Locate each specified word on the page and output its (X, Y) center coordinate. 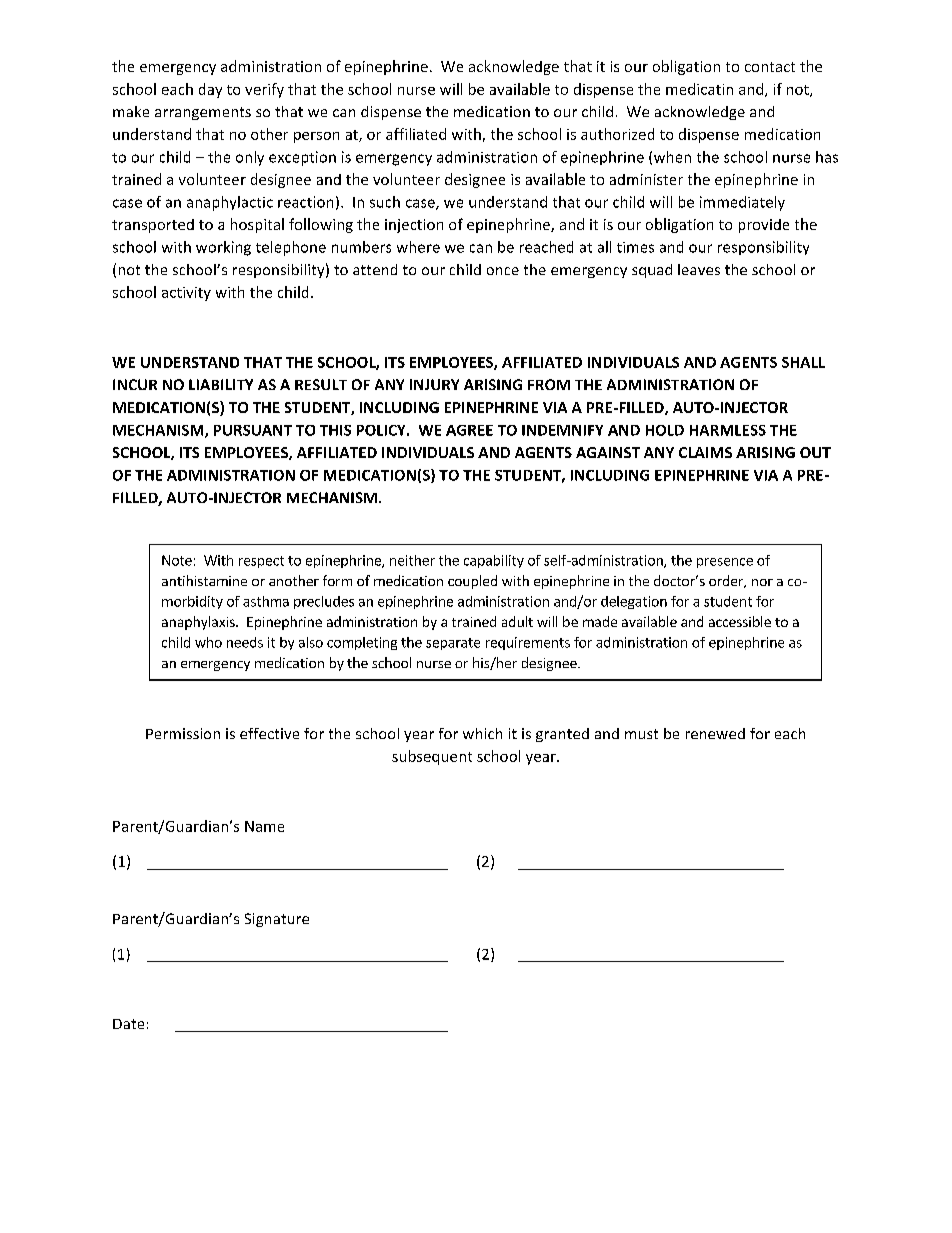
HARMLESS (728, 430)
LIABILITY (221, 384)
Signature (277, 920)
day (210, 90)
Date (128, 1024)
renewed (715, 733)
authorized (617, 134)
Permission (183, 733)
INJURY (434, 384)
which (482, 733)
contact (770, 67)
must (641, 734)
